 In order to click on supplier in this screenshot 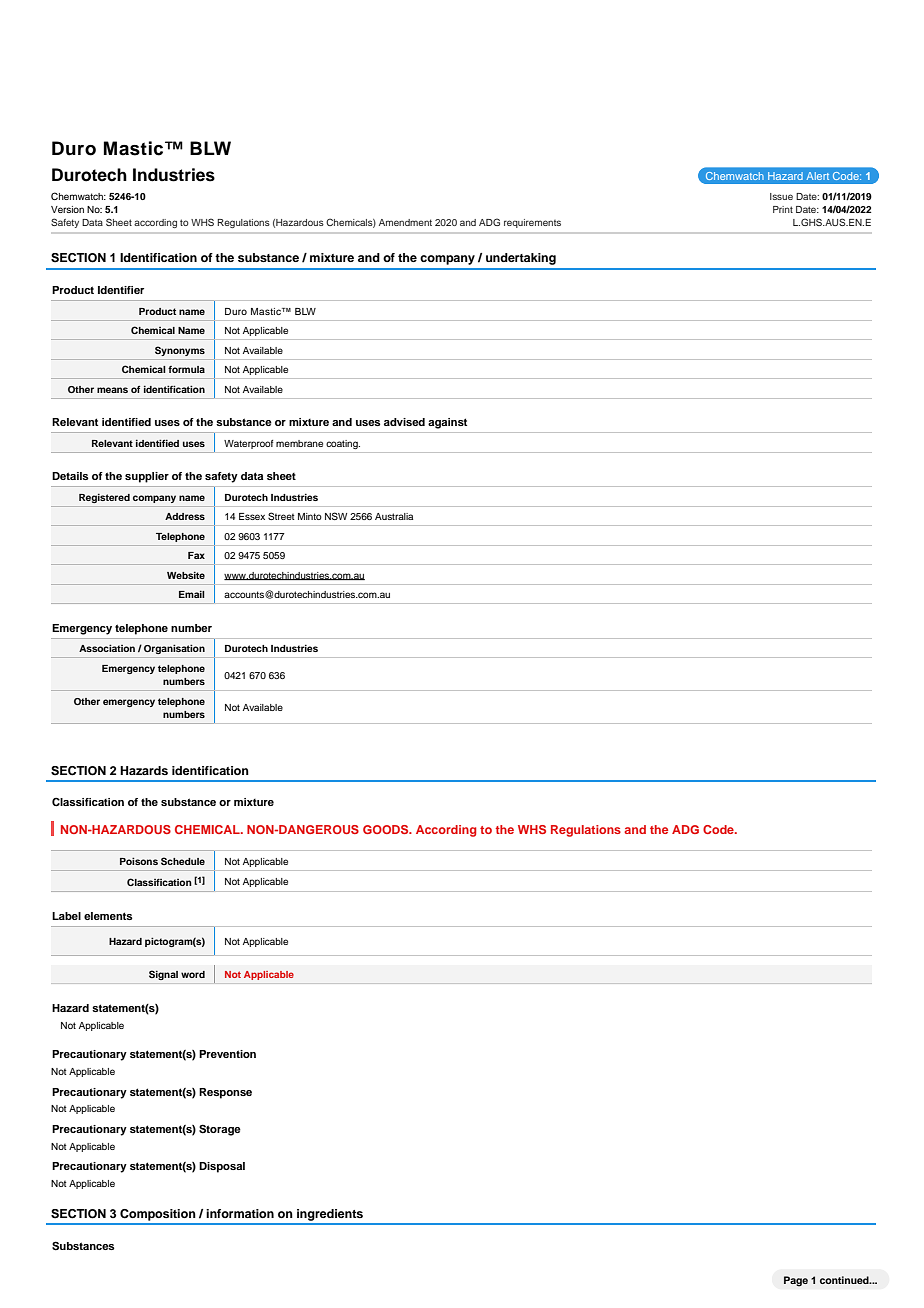, I will do `click(147, 477)`.
